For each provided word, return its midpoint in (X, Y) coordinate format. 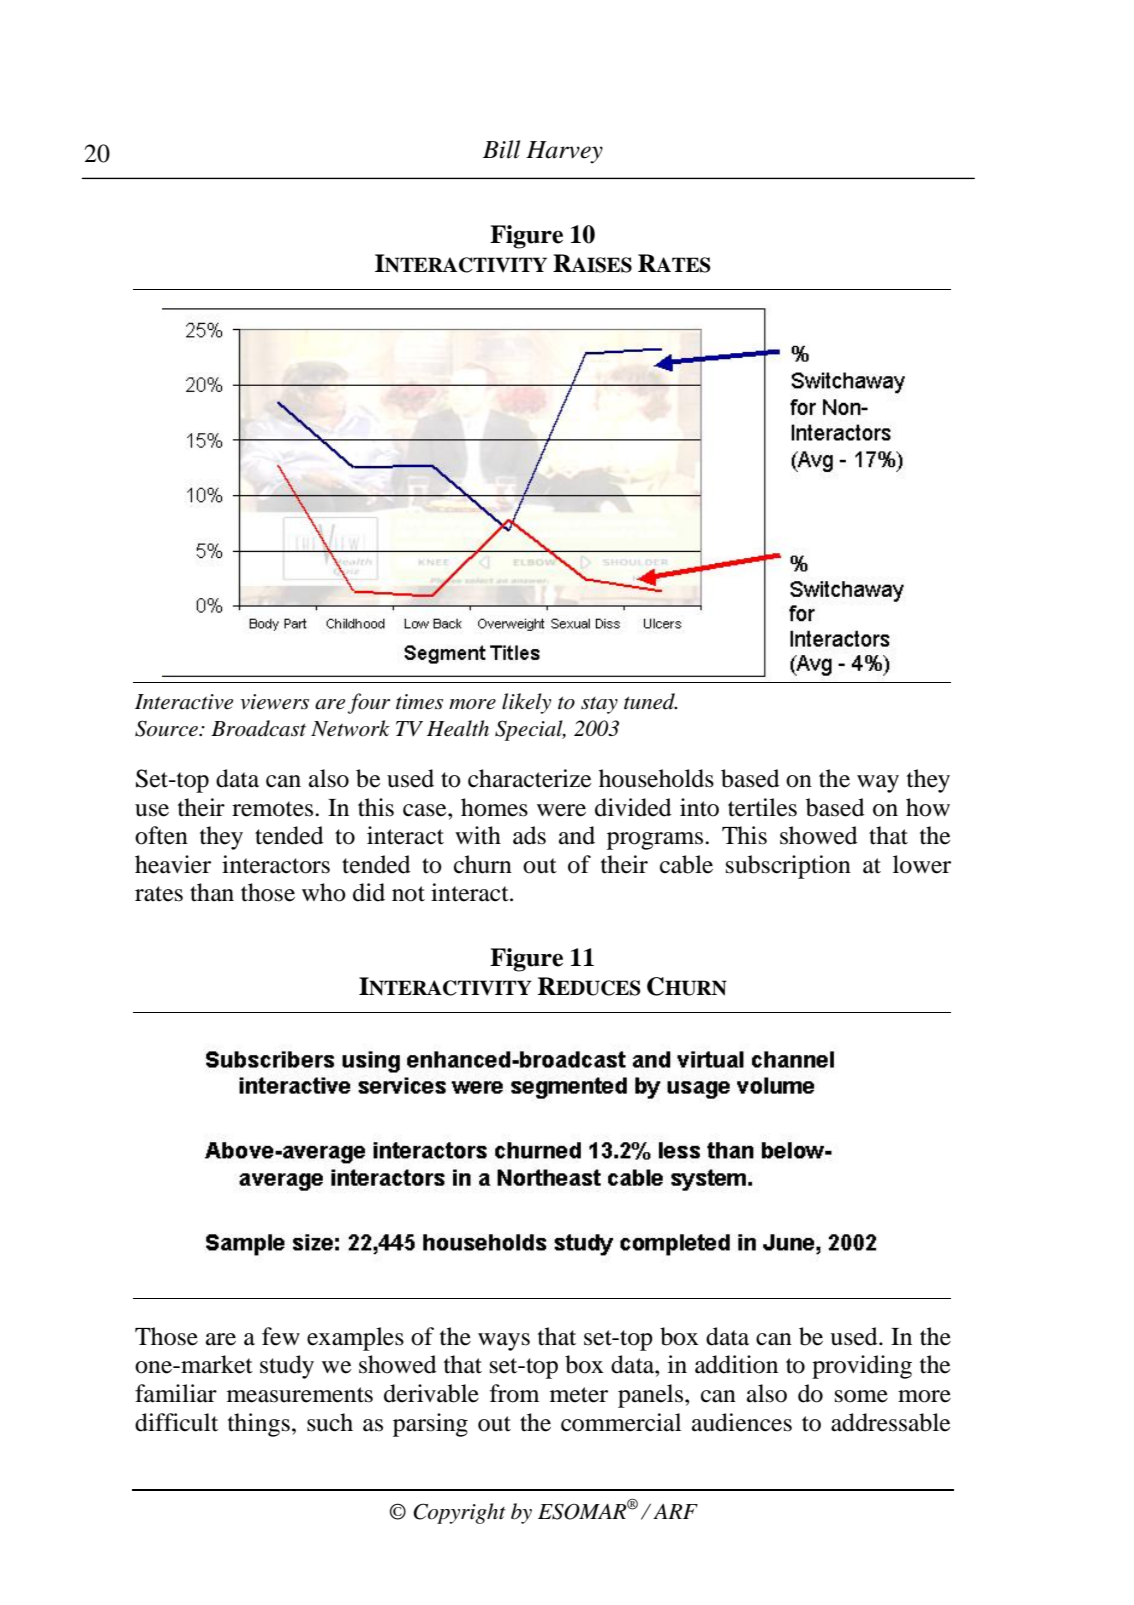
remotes (274, 809)
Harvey (564, 152)
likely (526, 703)
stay (599, 705)
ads (529, 835)
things (259, 1425)
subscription (788, 867)
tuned (650, 701)
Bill (501, 149)
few (281, 1336)
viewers (274, 702)
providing (862, 1367)
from (514, 1393)
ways (504, 1342)
